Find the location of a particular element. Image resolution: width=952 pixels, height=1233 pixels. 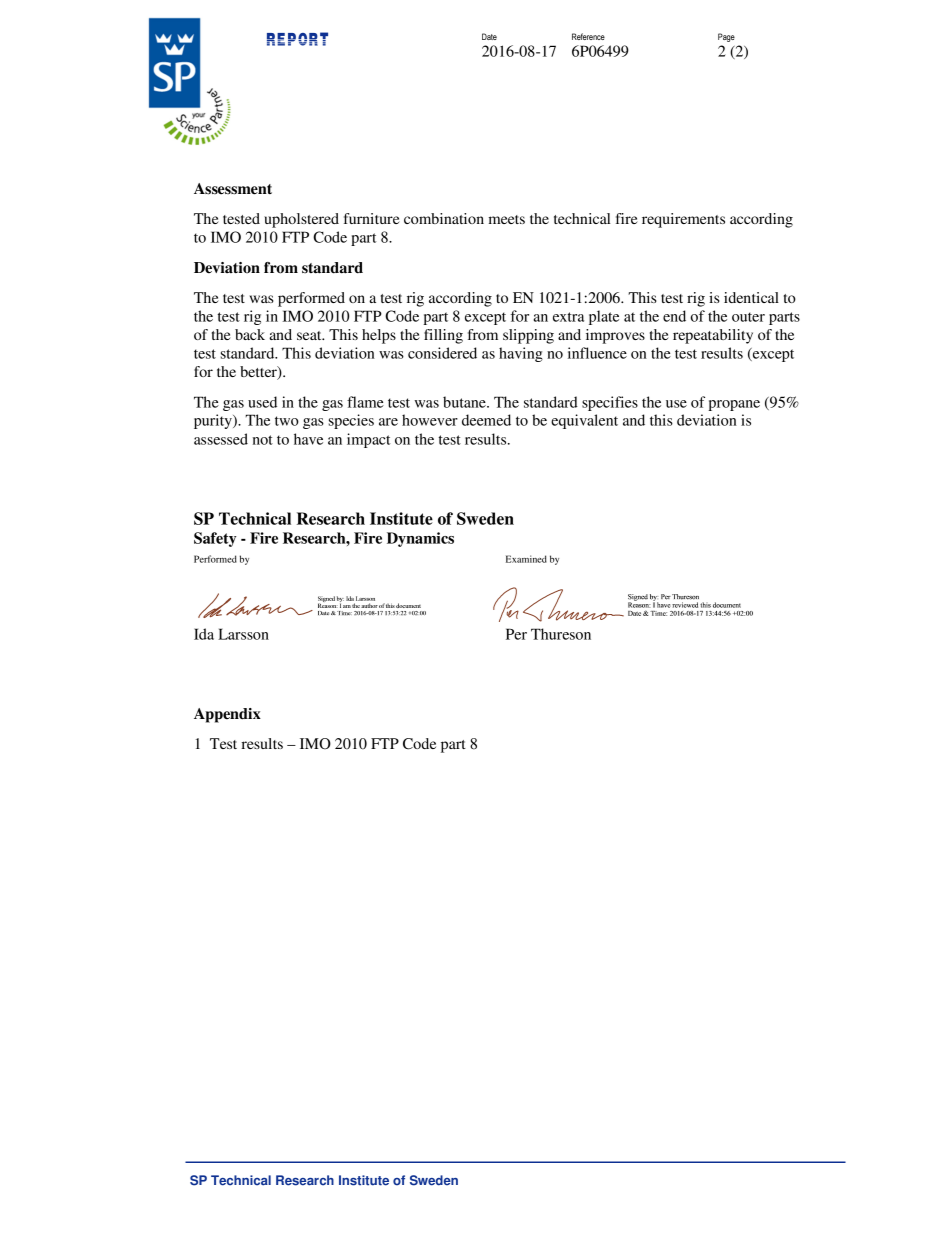

better is located at coordinates (259, 373).
